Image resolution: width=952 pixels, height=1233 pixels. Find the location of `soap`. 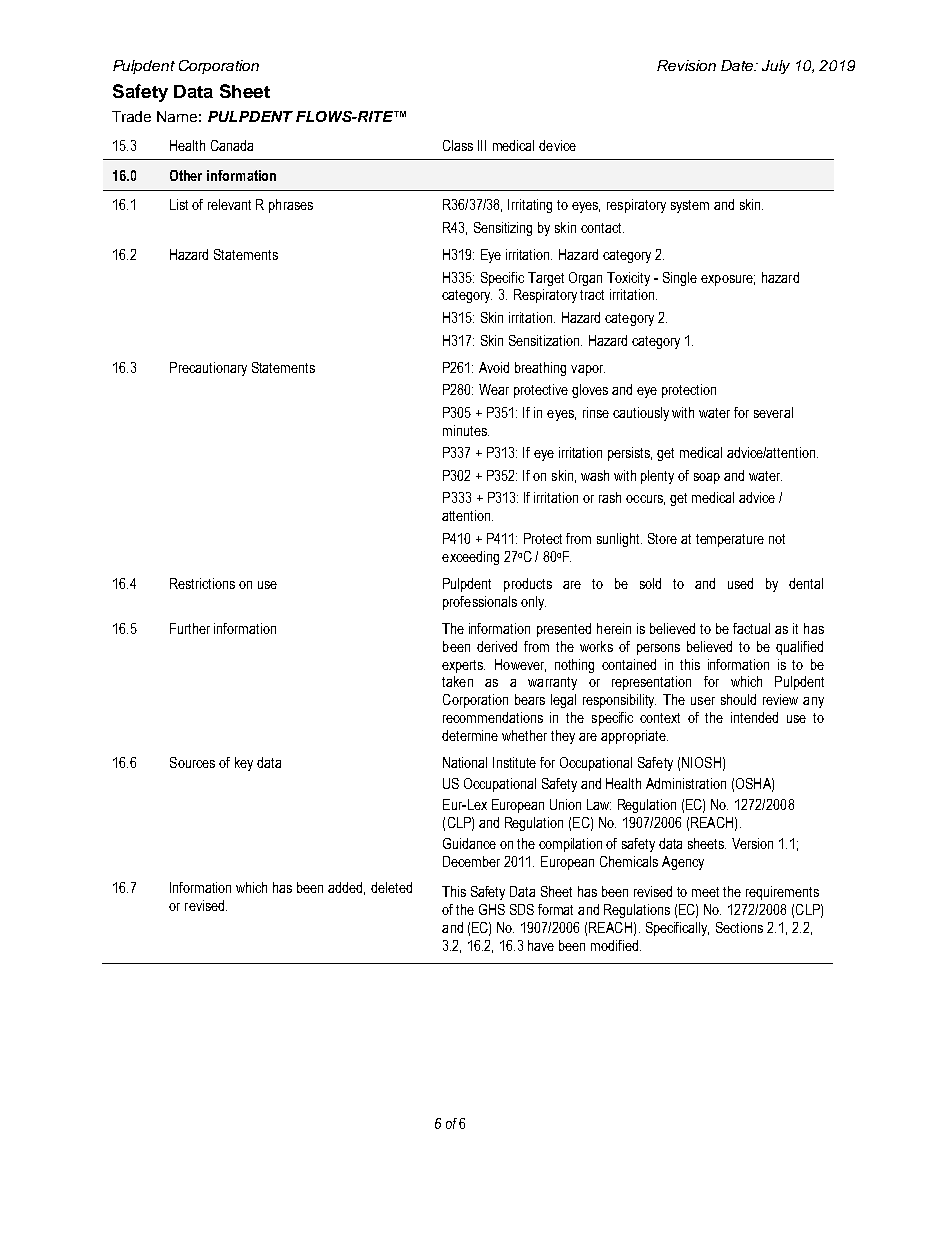

soap is located at coordinates (707, 478).
